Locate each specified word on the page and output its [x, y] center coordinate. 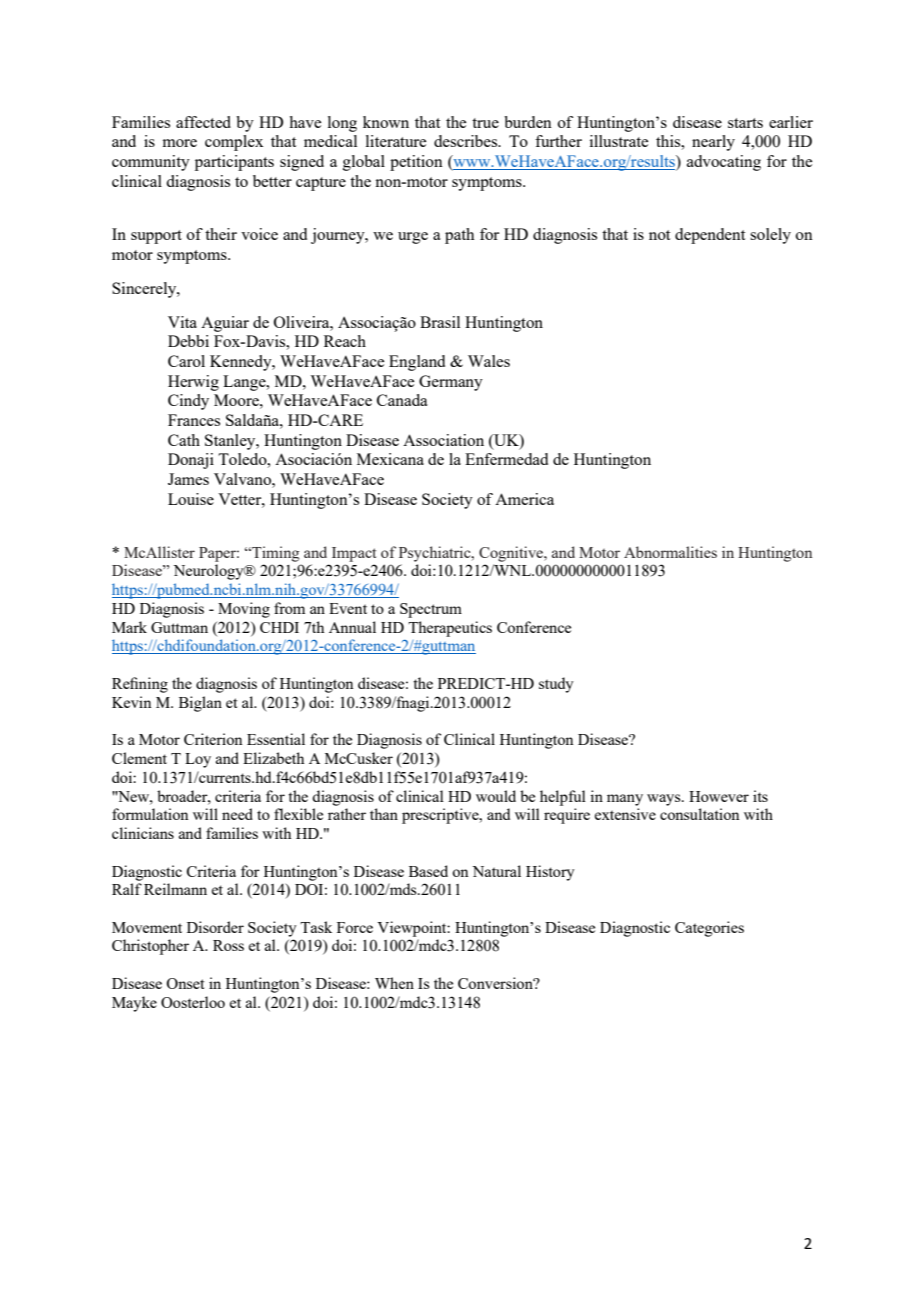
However [719, 796]
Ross [228, 945]
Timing [274, 554]
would [496, 796]
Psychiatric [436, 554]
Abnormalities [670, 552]
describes [467, 141]
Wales [489, 361]
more [180, 143]
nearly [713, 143]
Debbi [188, 341]
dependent [710, 236]
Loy [198, 760]
